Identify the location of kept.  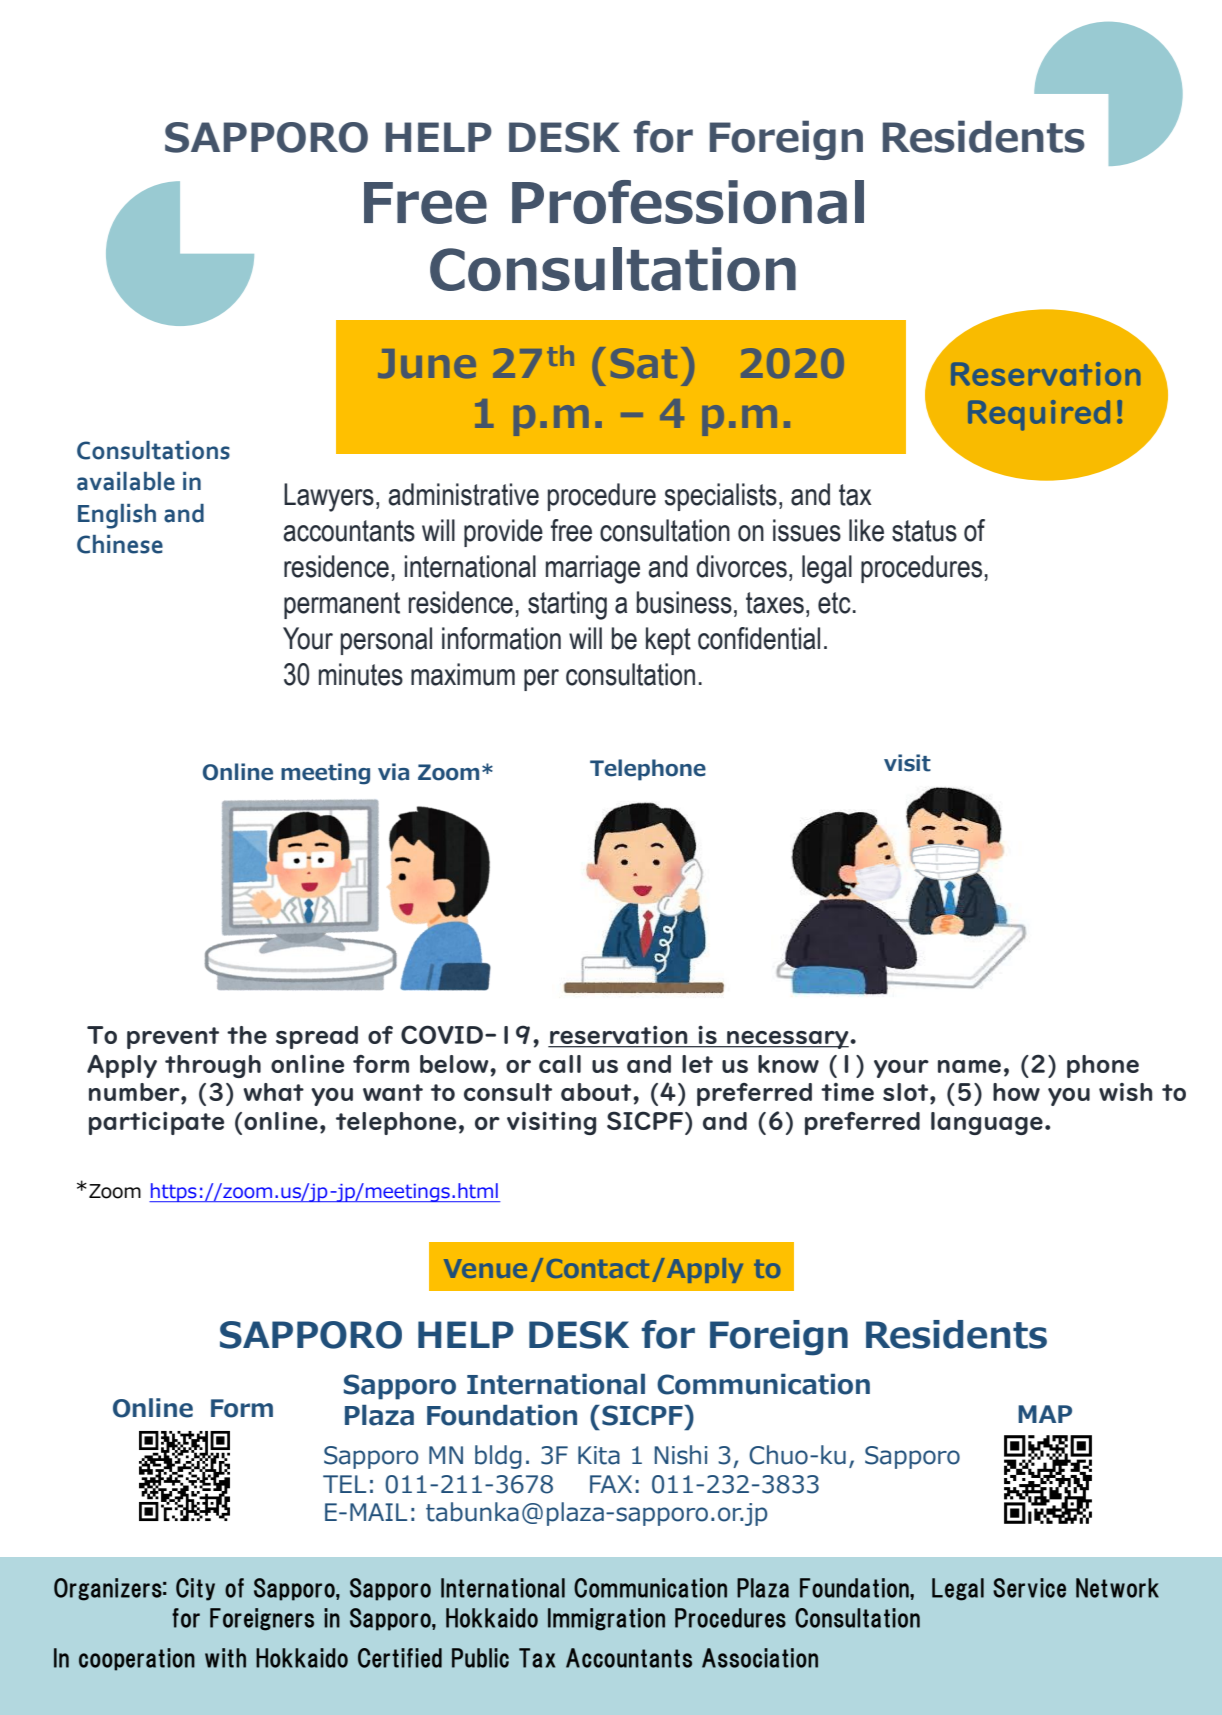
(668, 641).
